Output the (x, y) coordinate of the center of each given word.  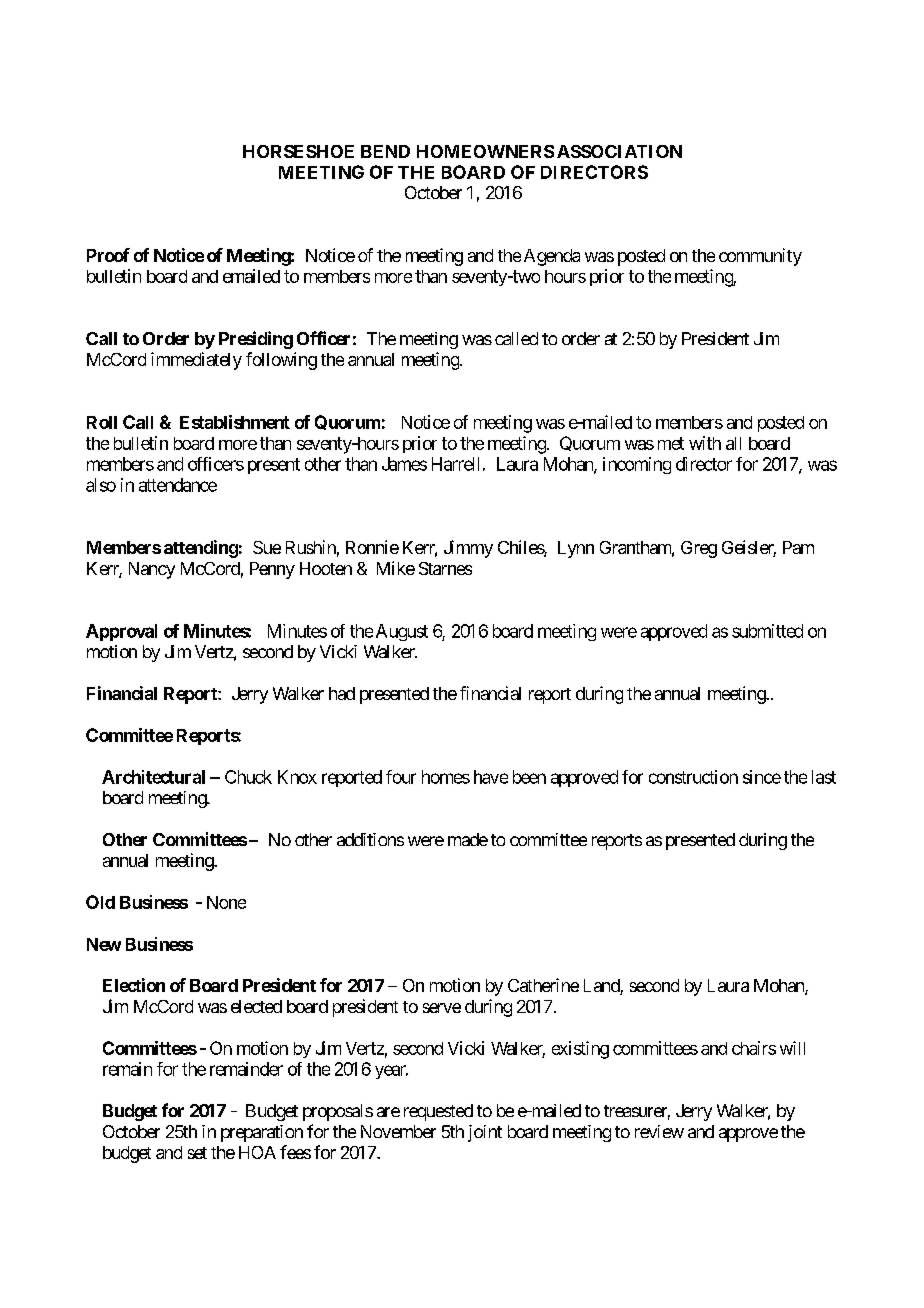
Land (602, 987)
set (197, 1153)
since (762, 777)
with (705, 443)
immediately (196, 361)
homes (446, 777)
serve (442, 1008)
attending (201, 549)
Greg (699, 549)
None (226, 902)
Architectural (153, 777)
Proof (108, 255)
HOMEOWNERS (485, 151)
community (760, 257)
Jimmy (468, 549)
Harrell (455, 464)
